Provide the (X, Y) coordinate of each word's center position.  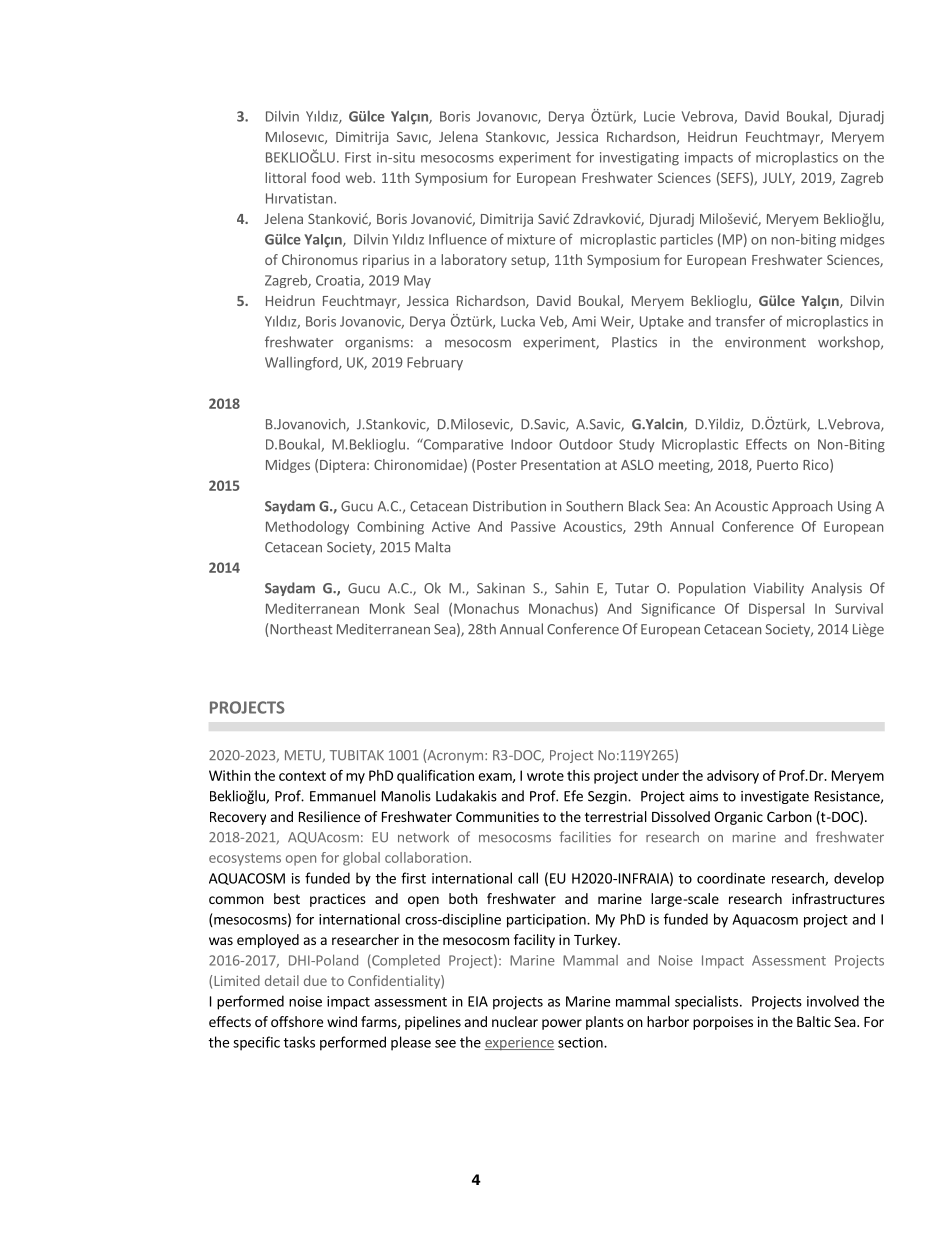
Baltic (814, 1021)
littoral (285, 177)
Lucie (659, 116)
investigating (639, 159)
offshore (297, 1021)
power (562, 1024)
